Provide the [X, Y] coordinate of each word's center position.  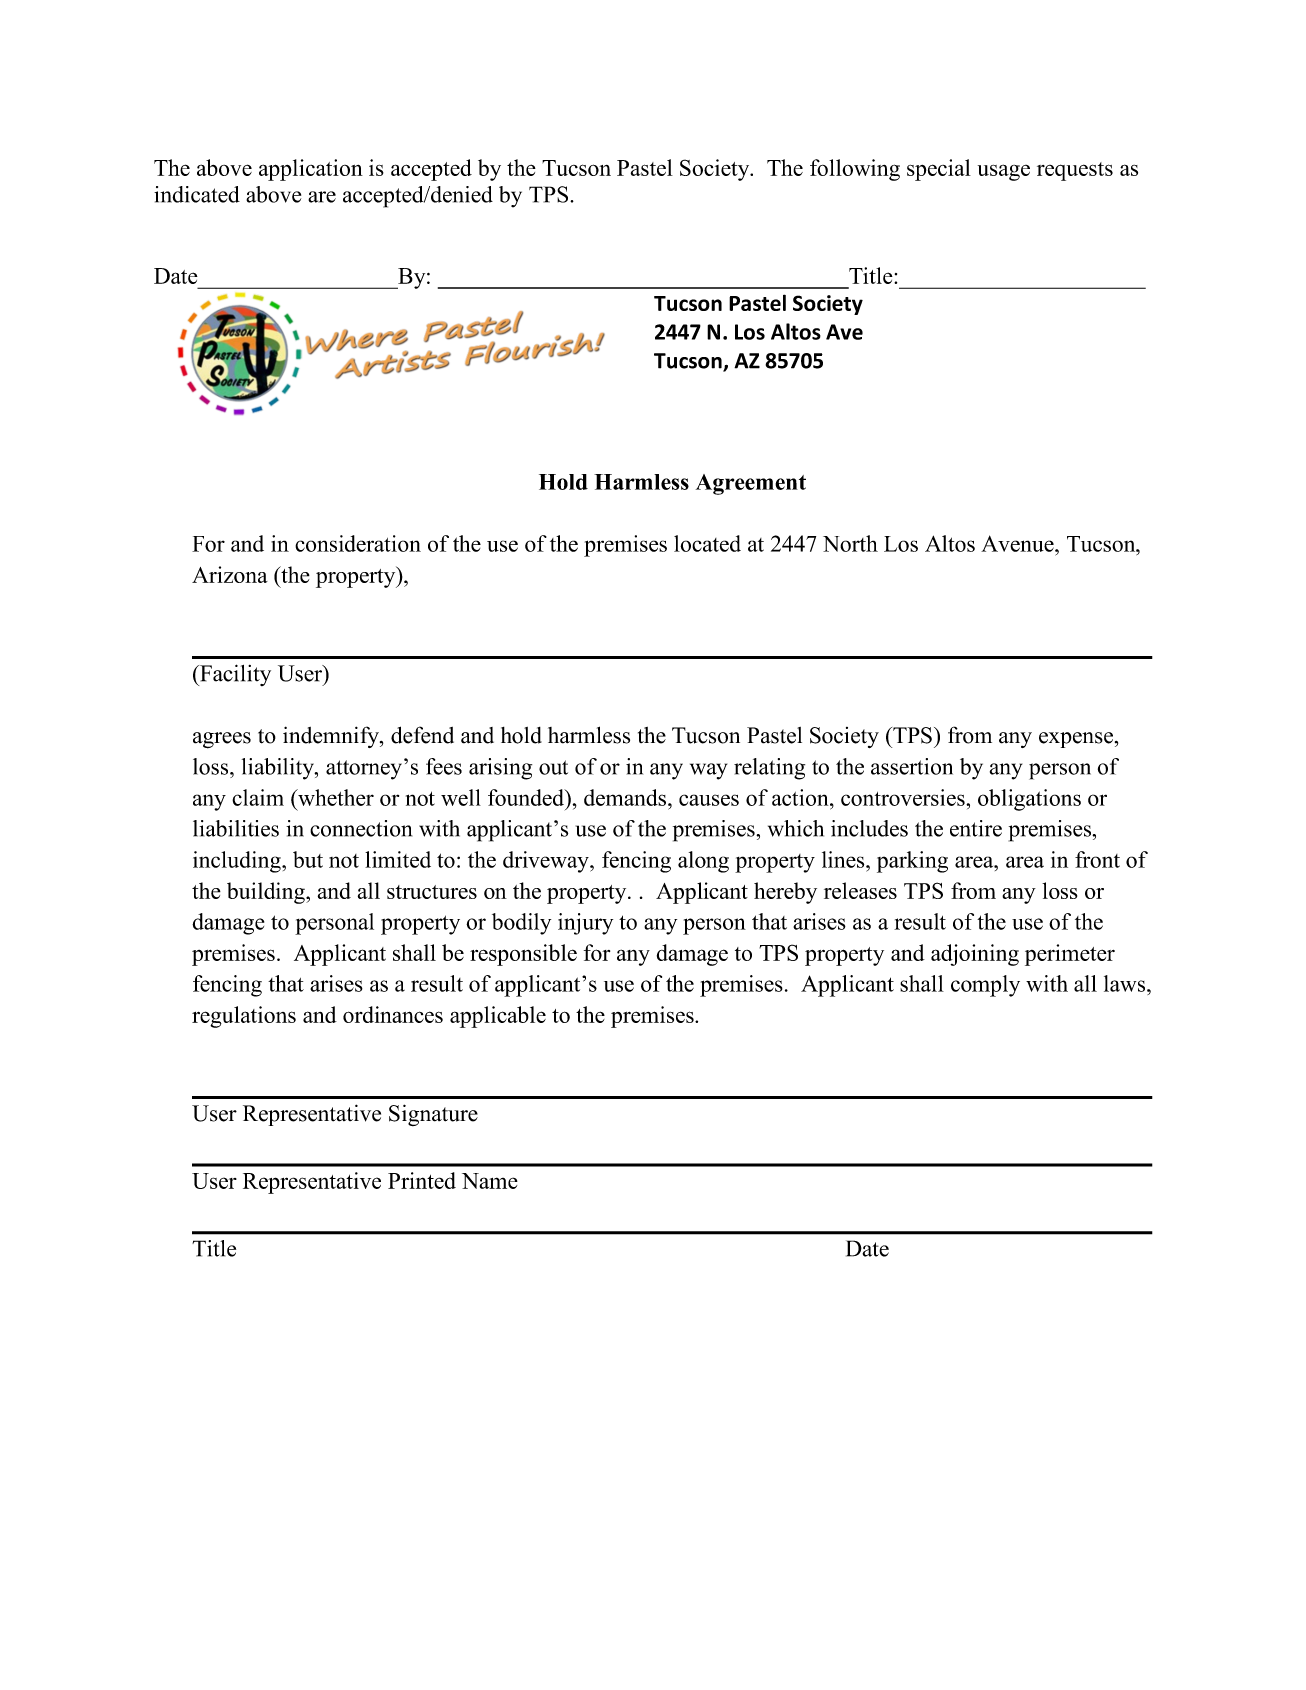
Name [490, 1181]
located [707, 543]
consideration [358, 543]
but [308, 859]
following [855, 170]
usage [1004, 172]
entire [976, 828]
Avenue [1018, 543]
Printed [422, 1180]
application [311, 170]
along [703, 862]
